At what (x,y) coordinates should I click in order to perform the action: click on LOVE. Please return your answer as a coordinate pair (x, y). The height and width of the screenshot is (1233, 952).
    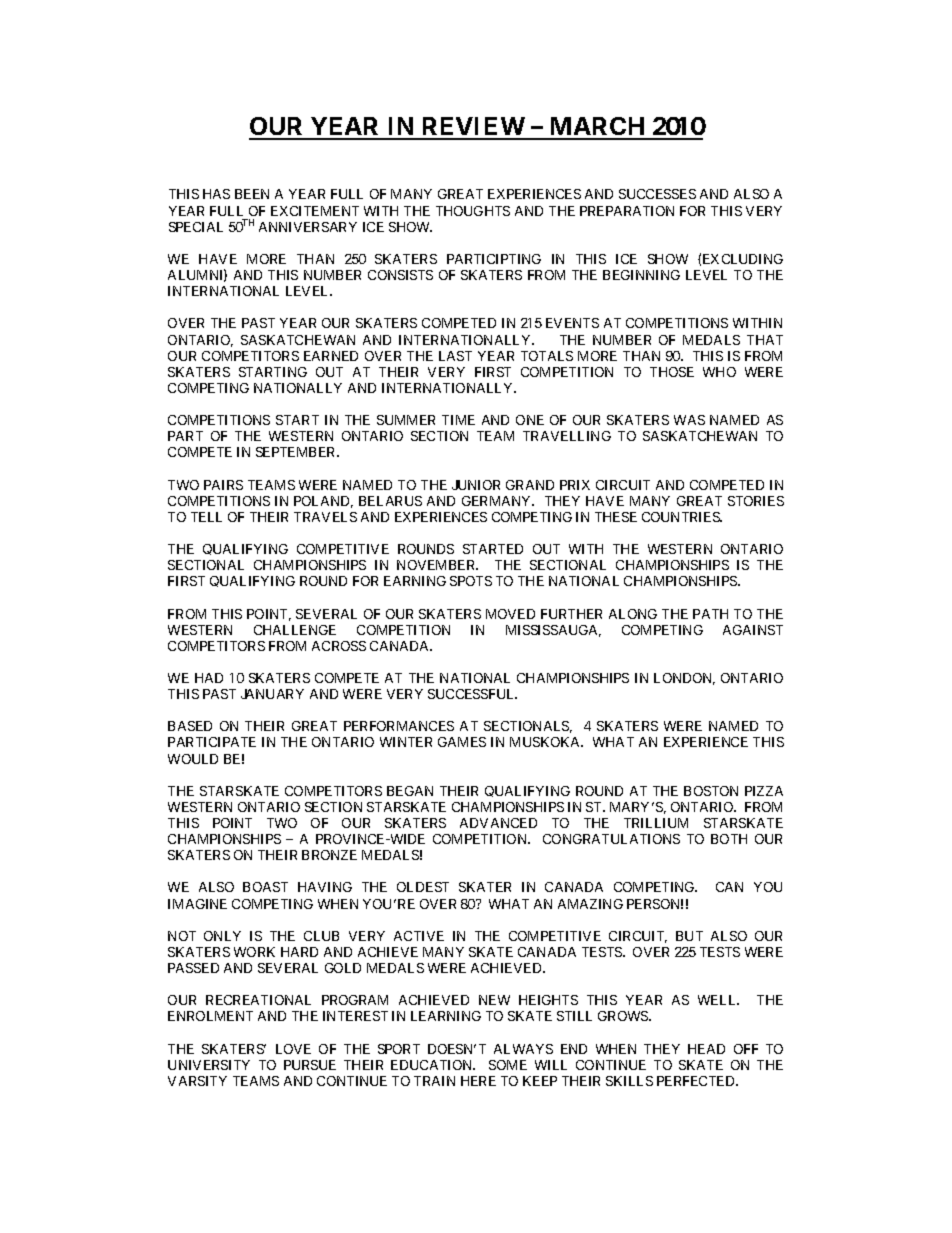
    Looking at the image, I should click on (293, 1049).
